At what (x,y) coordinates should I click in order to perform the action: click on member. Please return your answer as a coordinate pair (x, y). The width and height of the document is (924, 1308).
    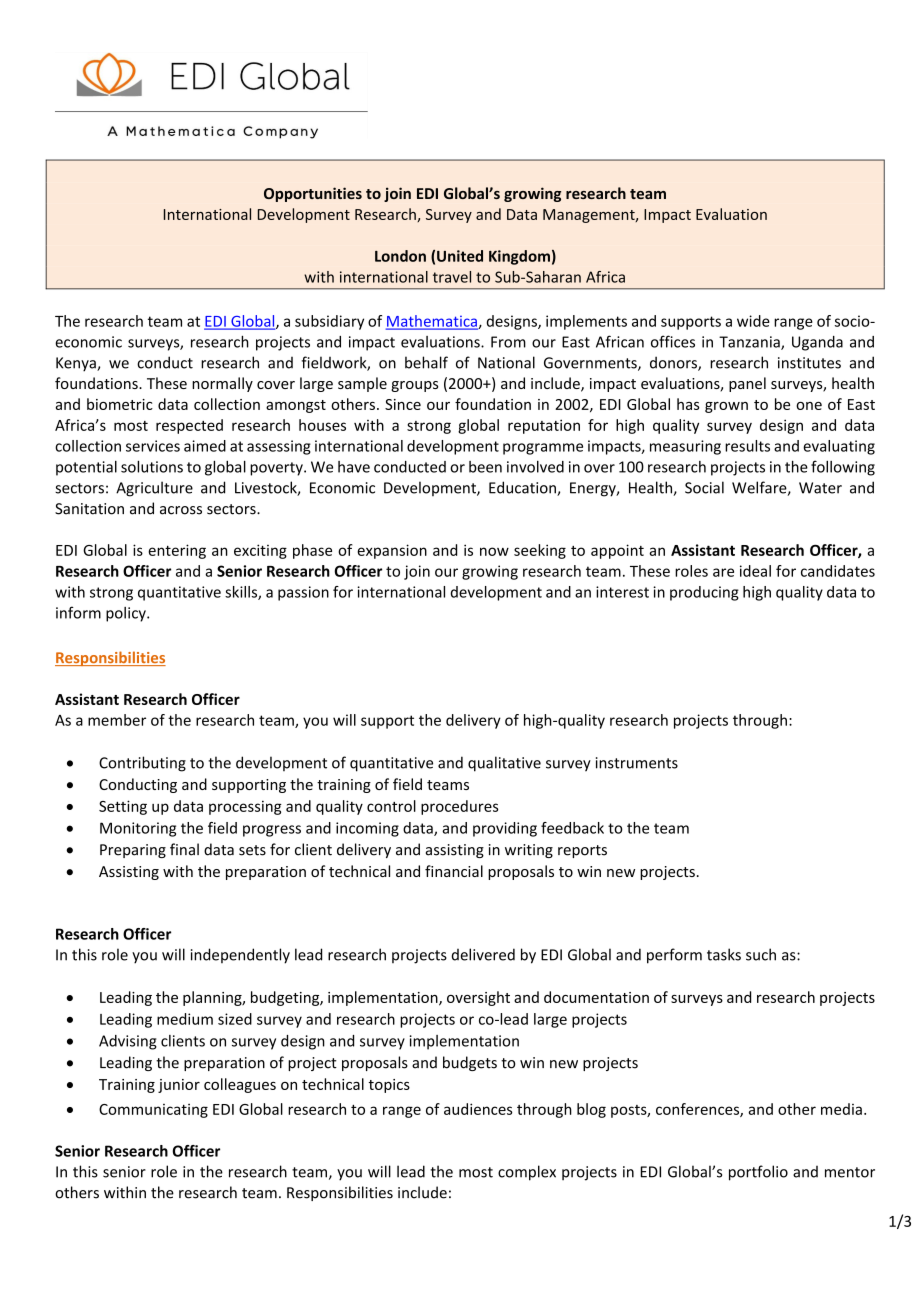
    Looking at the image, I should click on (117, 720).
